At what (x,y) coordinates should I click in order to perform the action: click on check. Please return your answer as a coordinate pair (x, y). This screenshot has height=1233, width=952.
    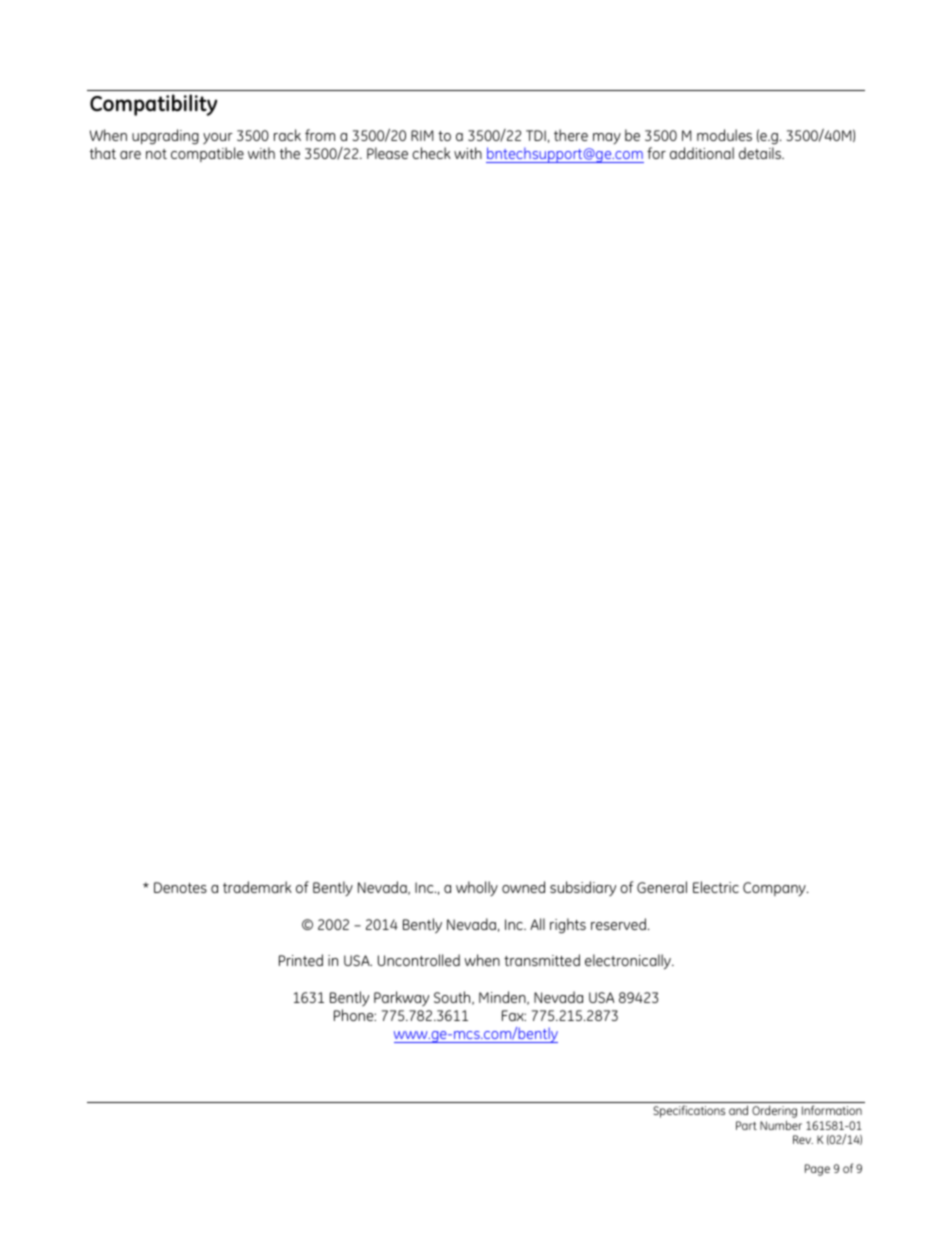
    Looking at the image, I should click on (431, 153).
